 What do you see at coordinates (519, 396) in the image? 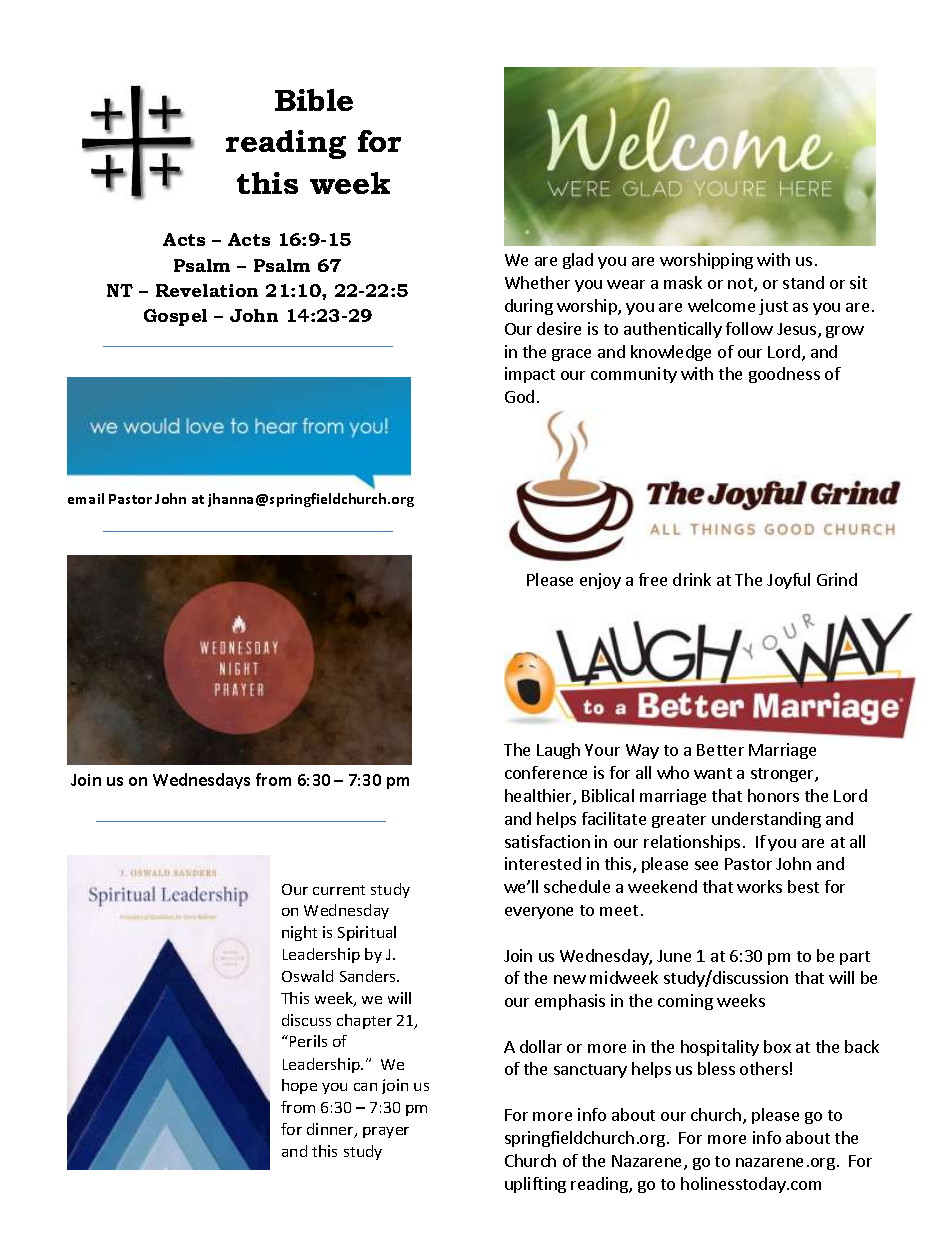
I see `God` at bounding box center [519, 396].
